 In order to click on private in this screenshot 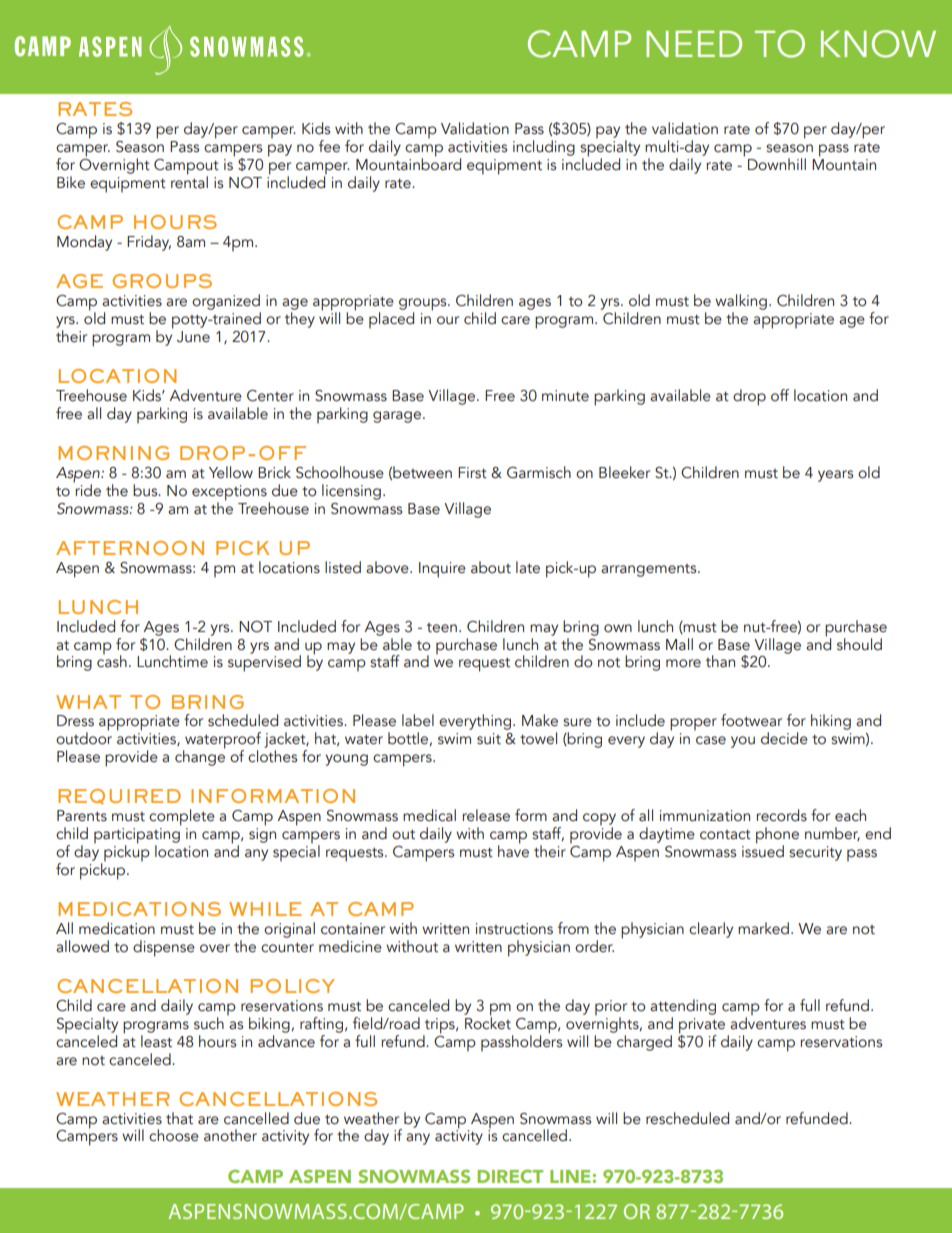, I will do `click(703, 1027)`.
